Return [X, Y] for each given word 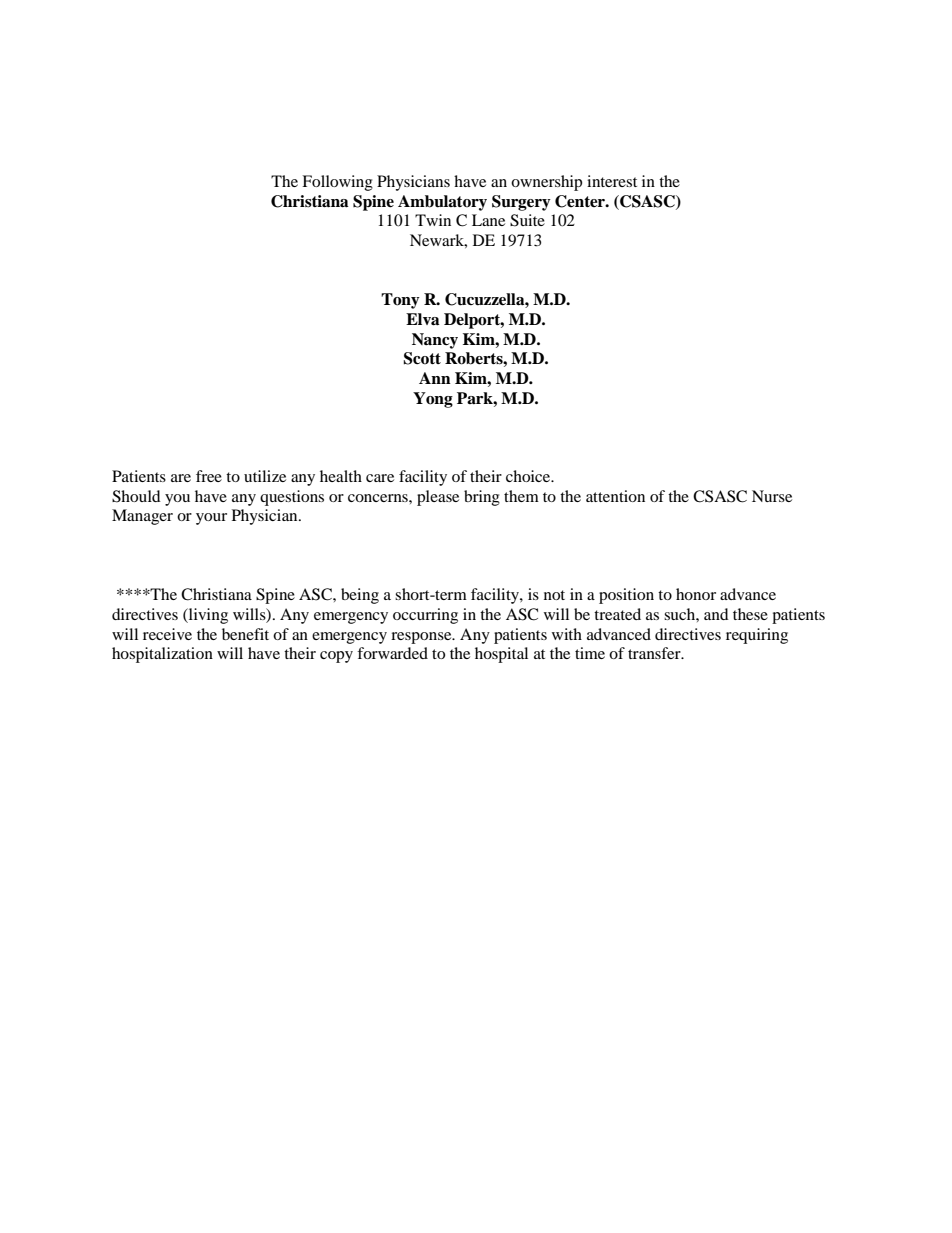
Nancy [435, 341]
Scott [422, 358]
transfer [655, 653]
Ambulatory [442, 203]
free [209, 476]
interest [612, 181]
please [438, 498]
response [422, 638]
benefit [245, 634]
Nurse [772, 496]
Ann [435, 378]
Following [337, 183]
